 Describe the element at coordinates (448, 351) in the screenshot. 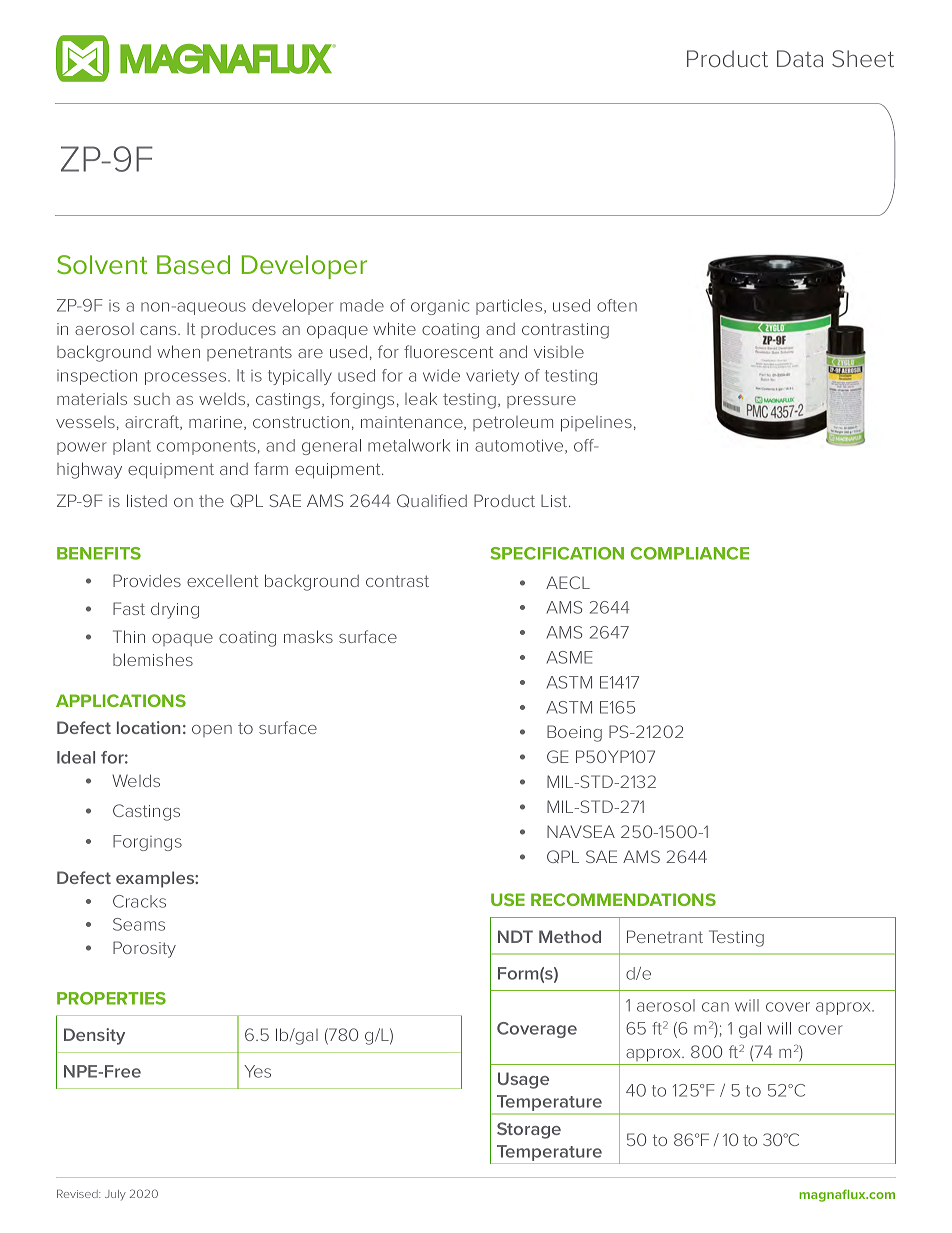

I see `fluorescent` at that location.
